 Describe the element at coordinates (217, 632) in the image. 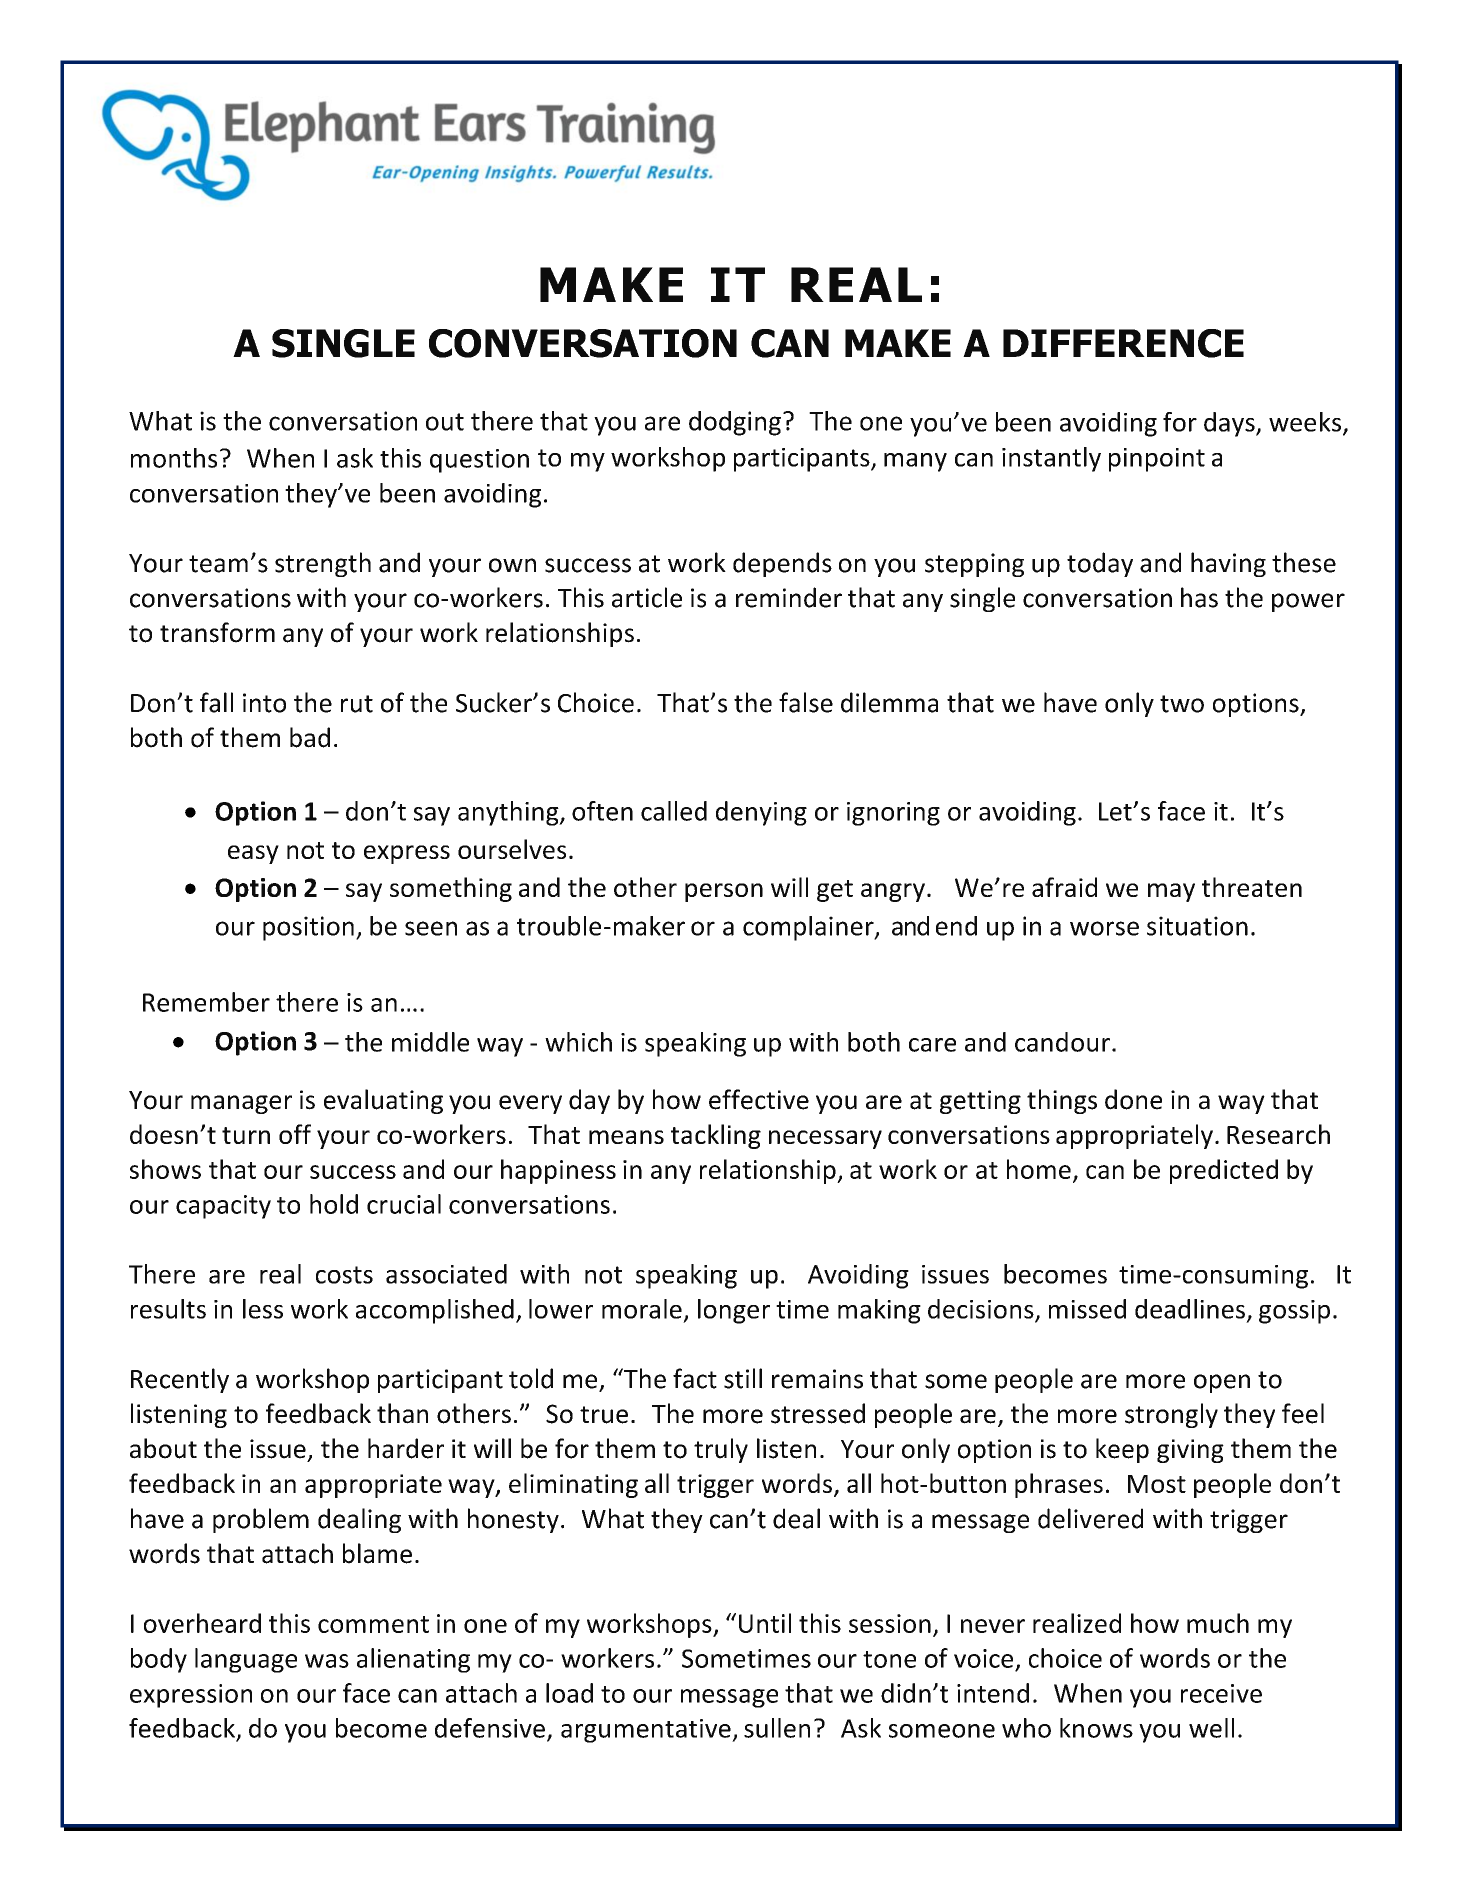

I see `transform` at that location.
